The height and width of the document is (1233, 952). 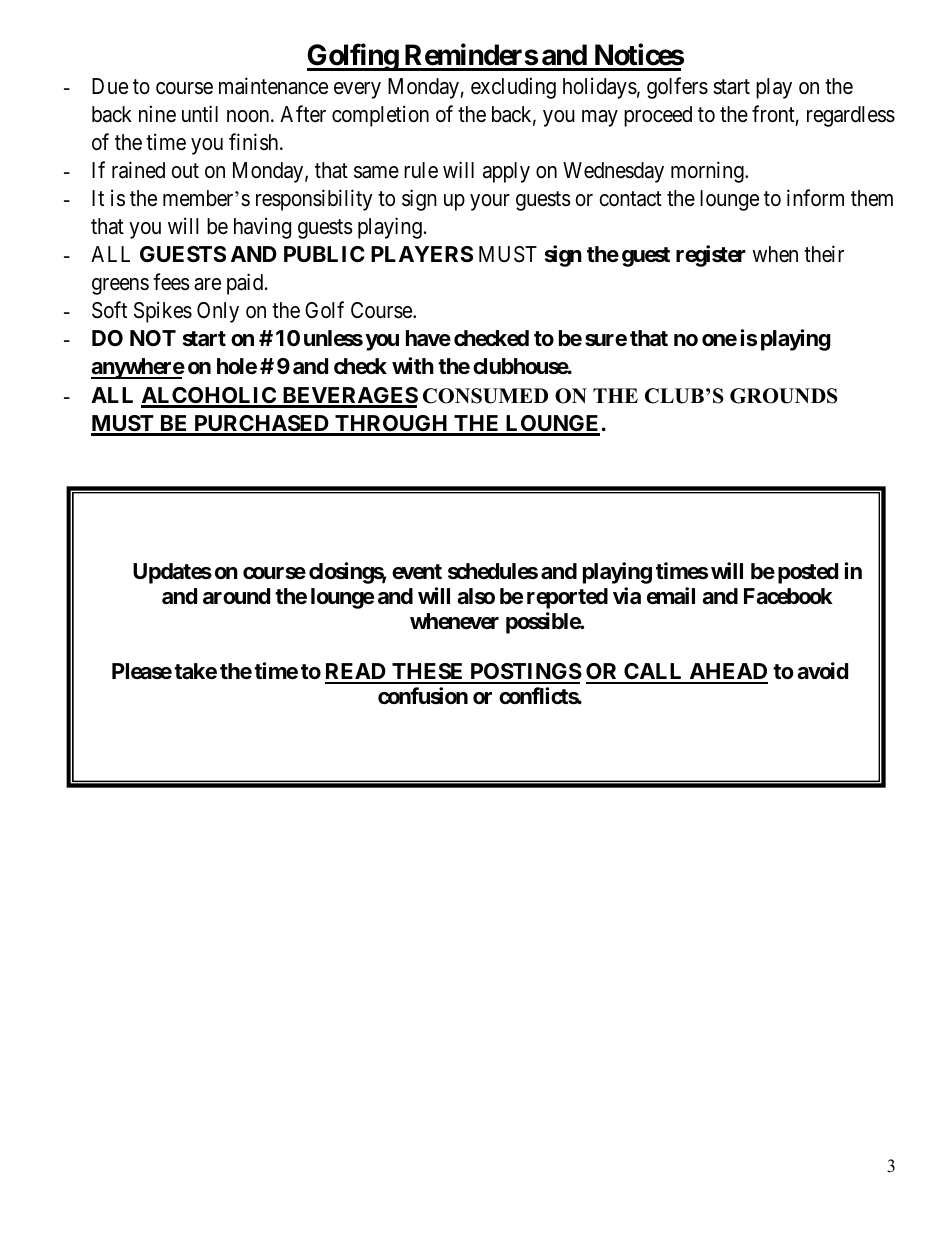 I want to click on with, so click(x=413, y=365).
